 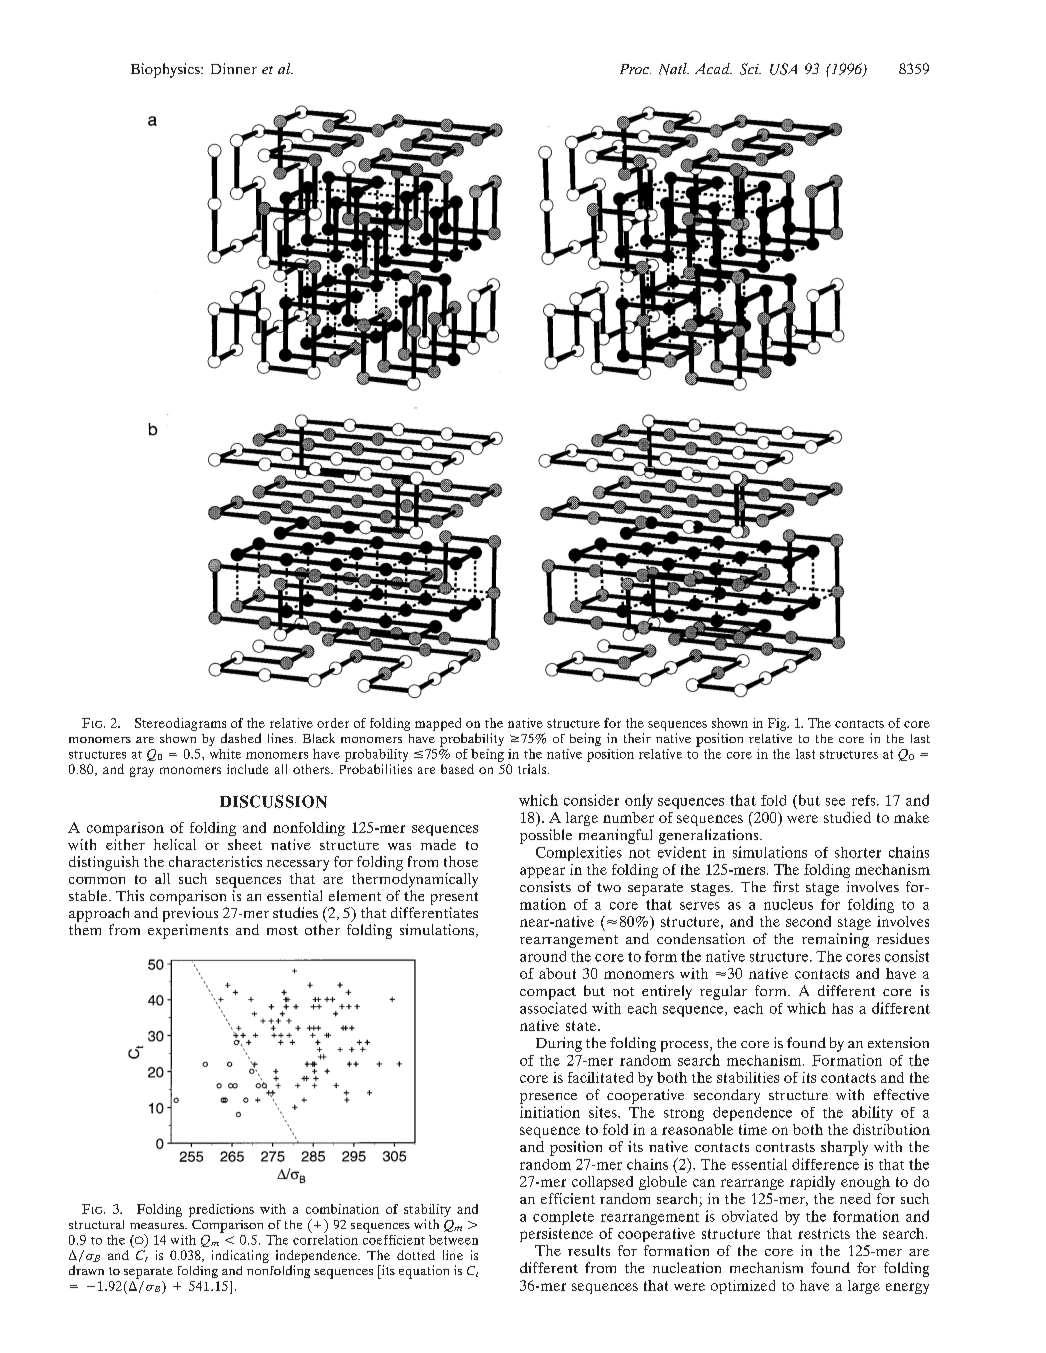 What do you see at coordinates (835, 802) in the screenshot?
I see `see` at bounding box center [835, 802].
